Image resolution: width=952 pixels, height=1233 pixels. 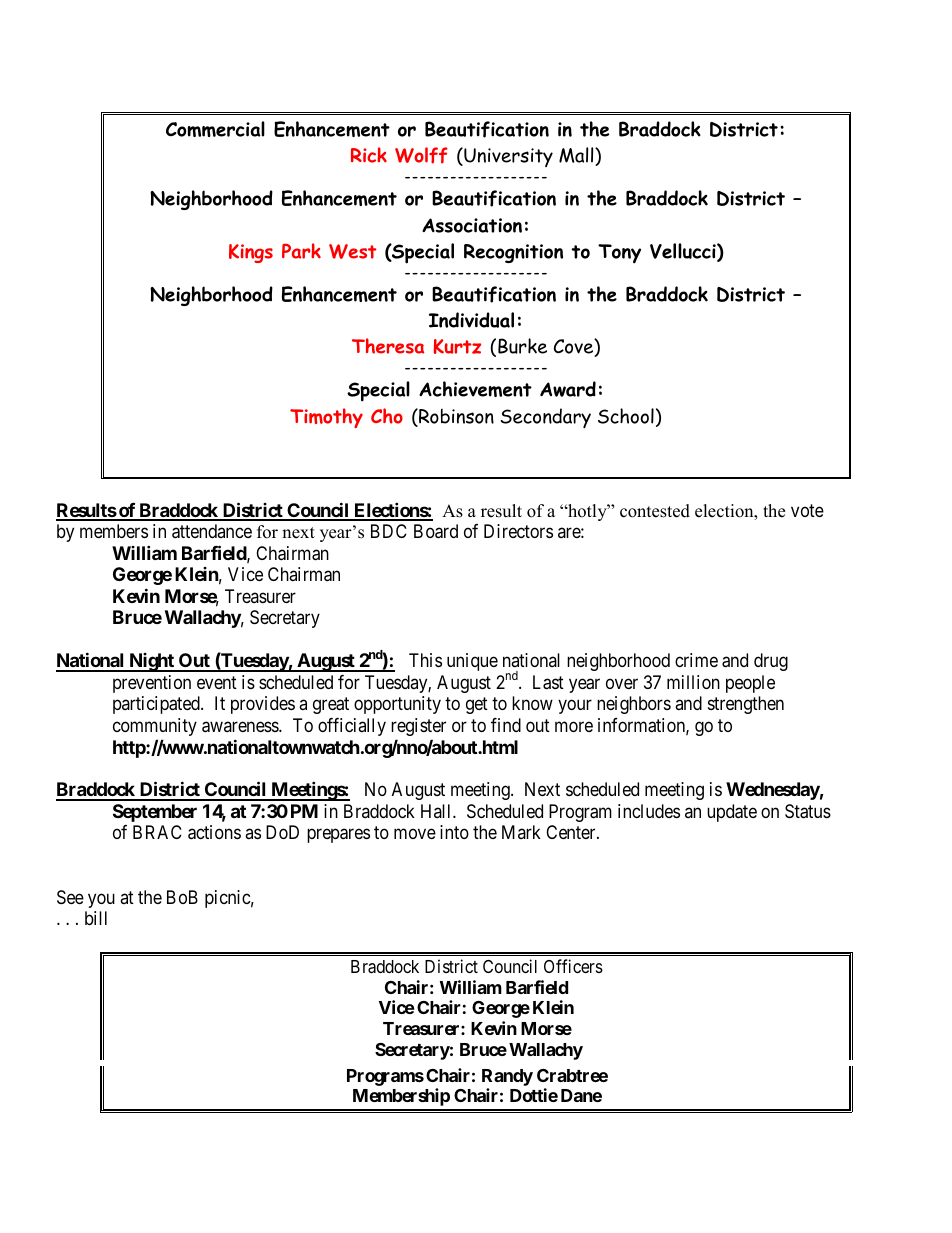 What do you see at coordinates (418, 727) in the screenshot?
I see `register` at bounding box center [418, 727].
